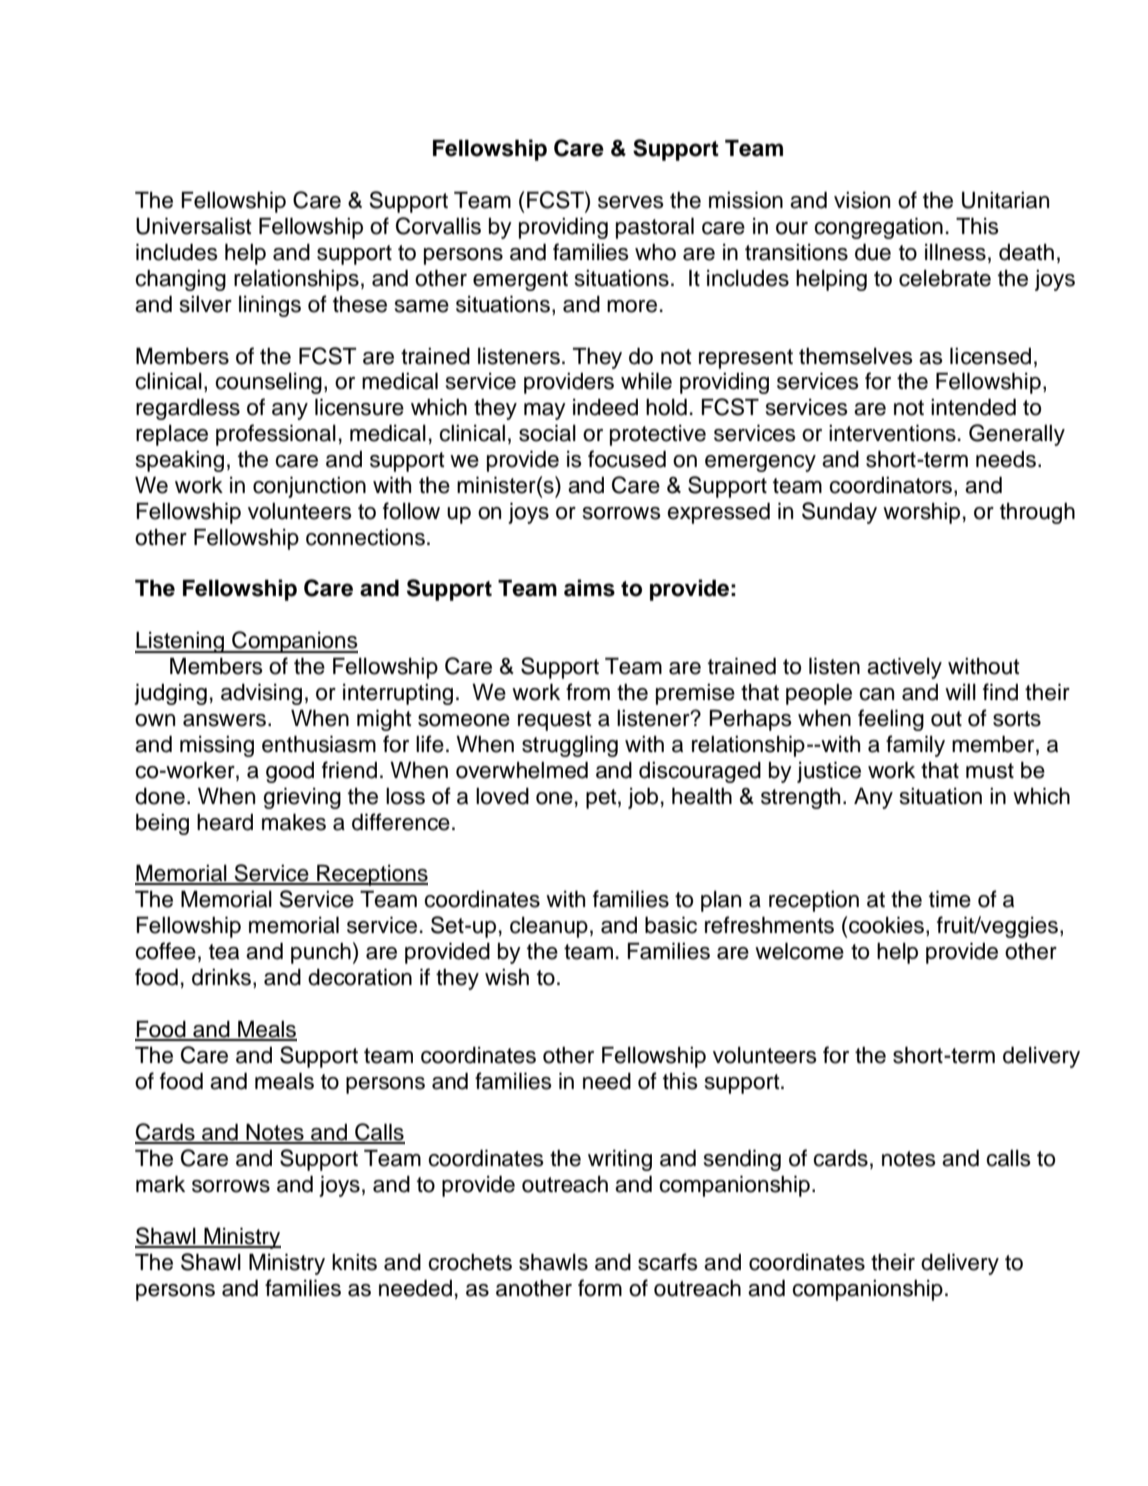 The image size is (1148, 1486). I want to click on Universalist, so click(194, 226).
